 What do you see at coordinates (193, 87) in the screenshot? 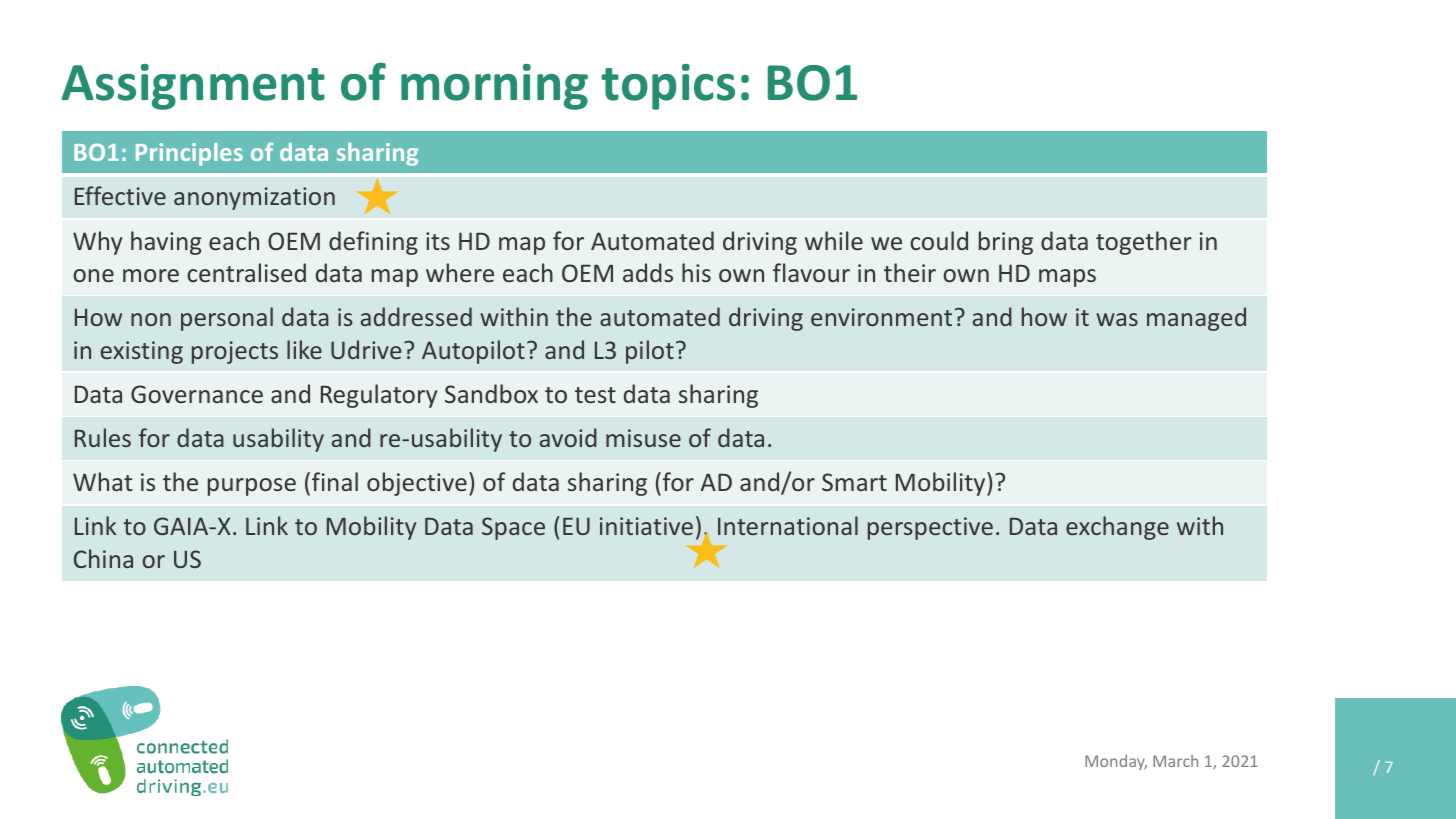
I see `Assignment` at bounding box center [193, 87].
